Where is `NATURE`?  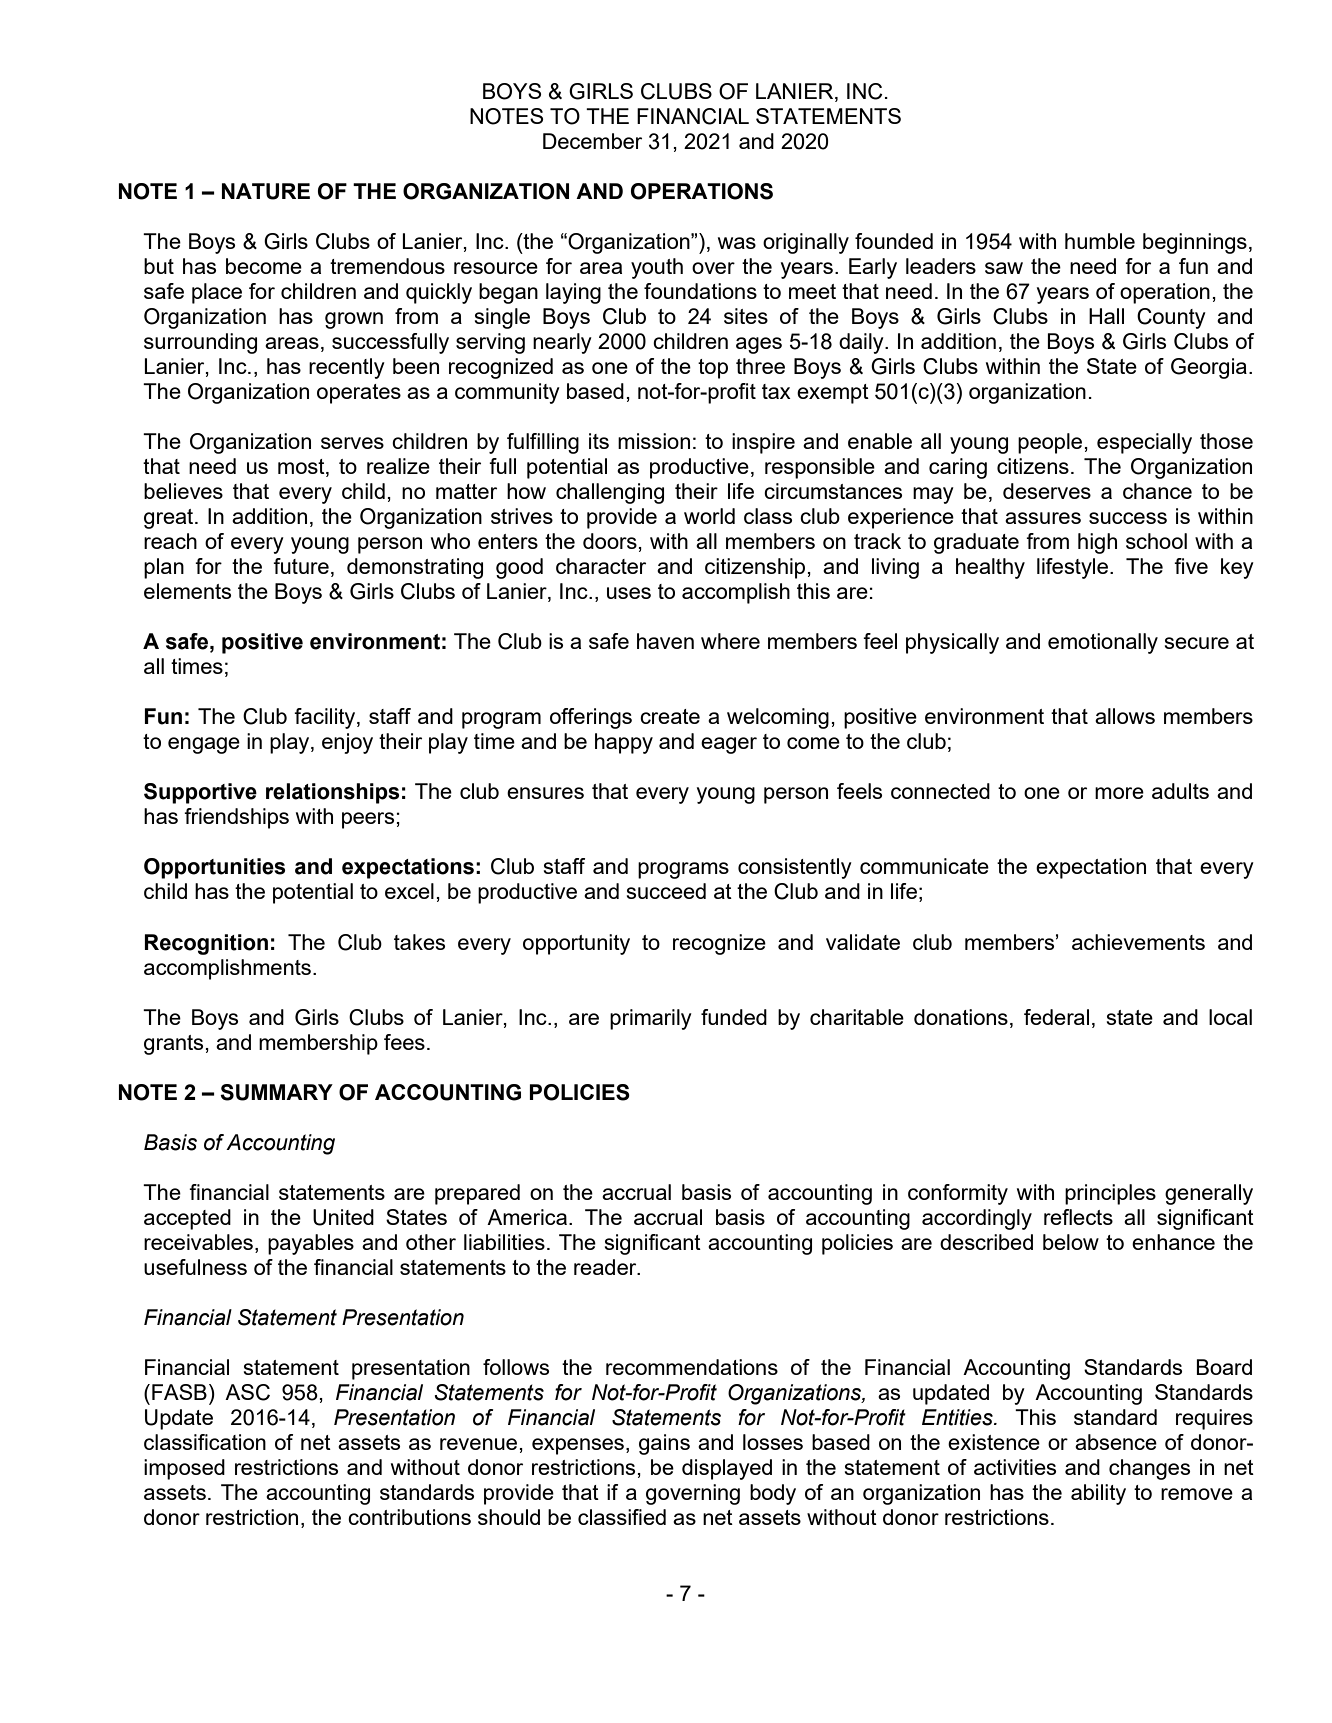 NATURE is located at coordinates (266, 191).
